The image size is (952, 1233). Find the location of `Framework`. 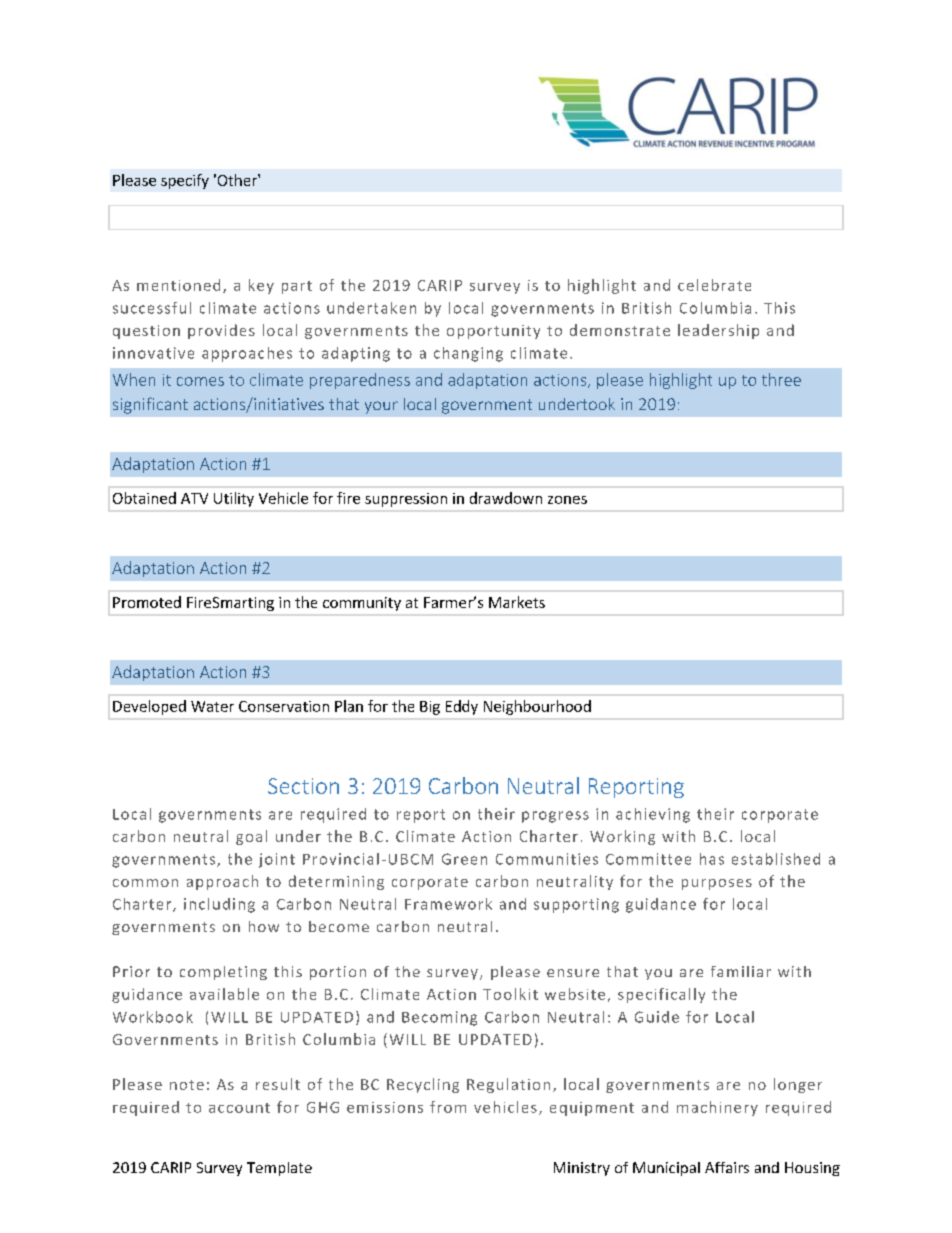

Framework is located at coordinates (448, 904).
